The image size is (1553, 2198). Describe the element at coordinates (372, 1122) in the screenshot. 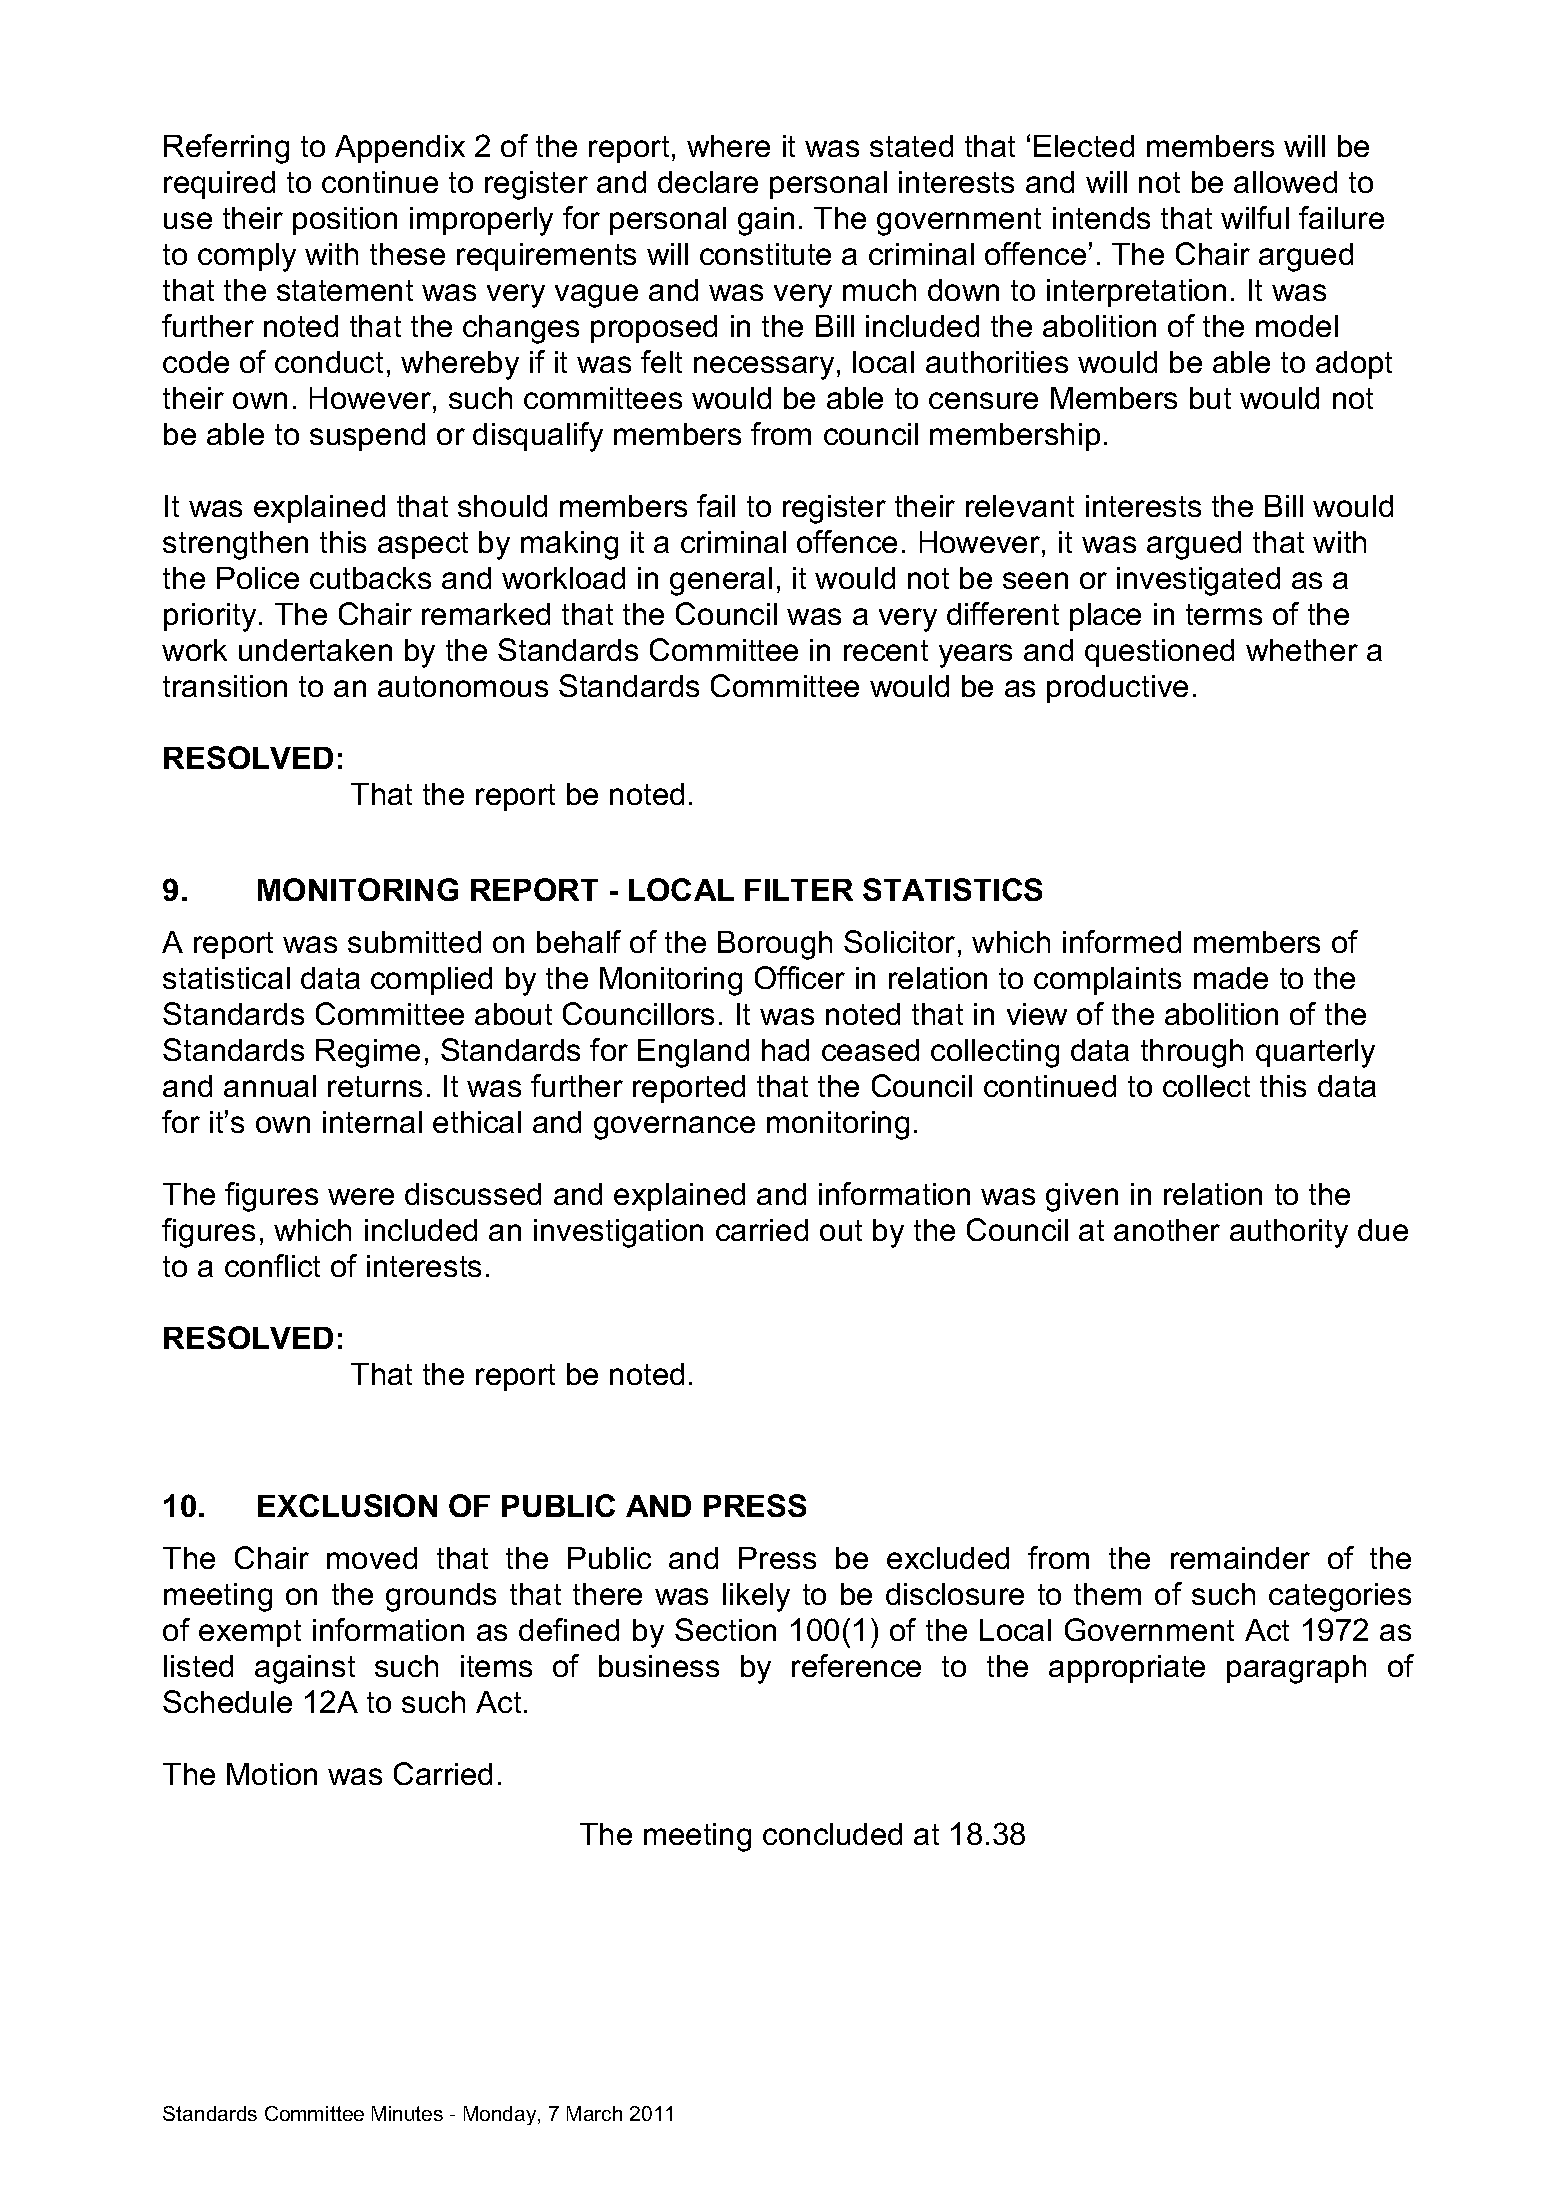

I see `internal` at that location.
